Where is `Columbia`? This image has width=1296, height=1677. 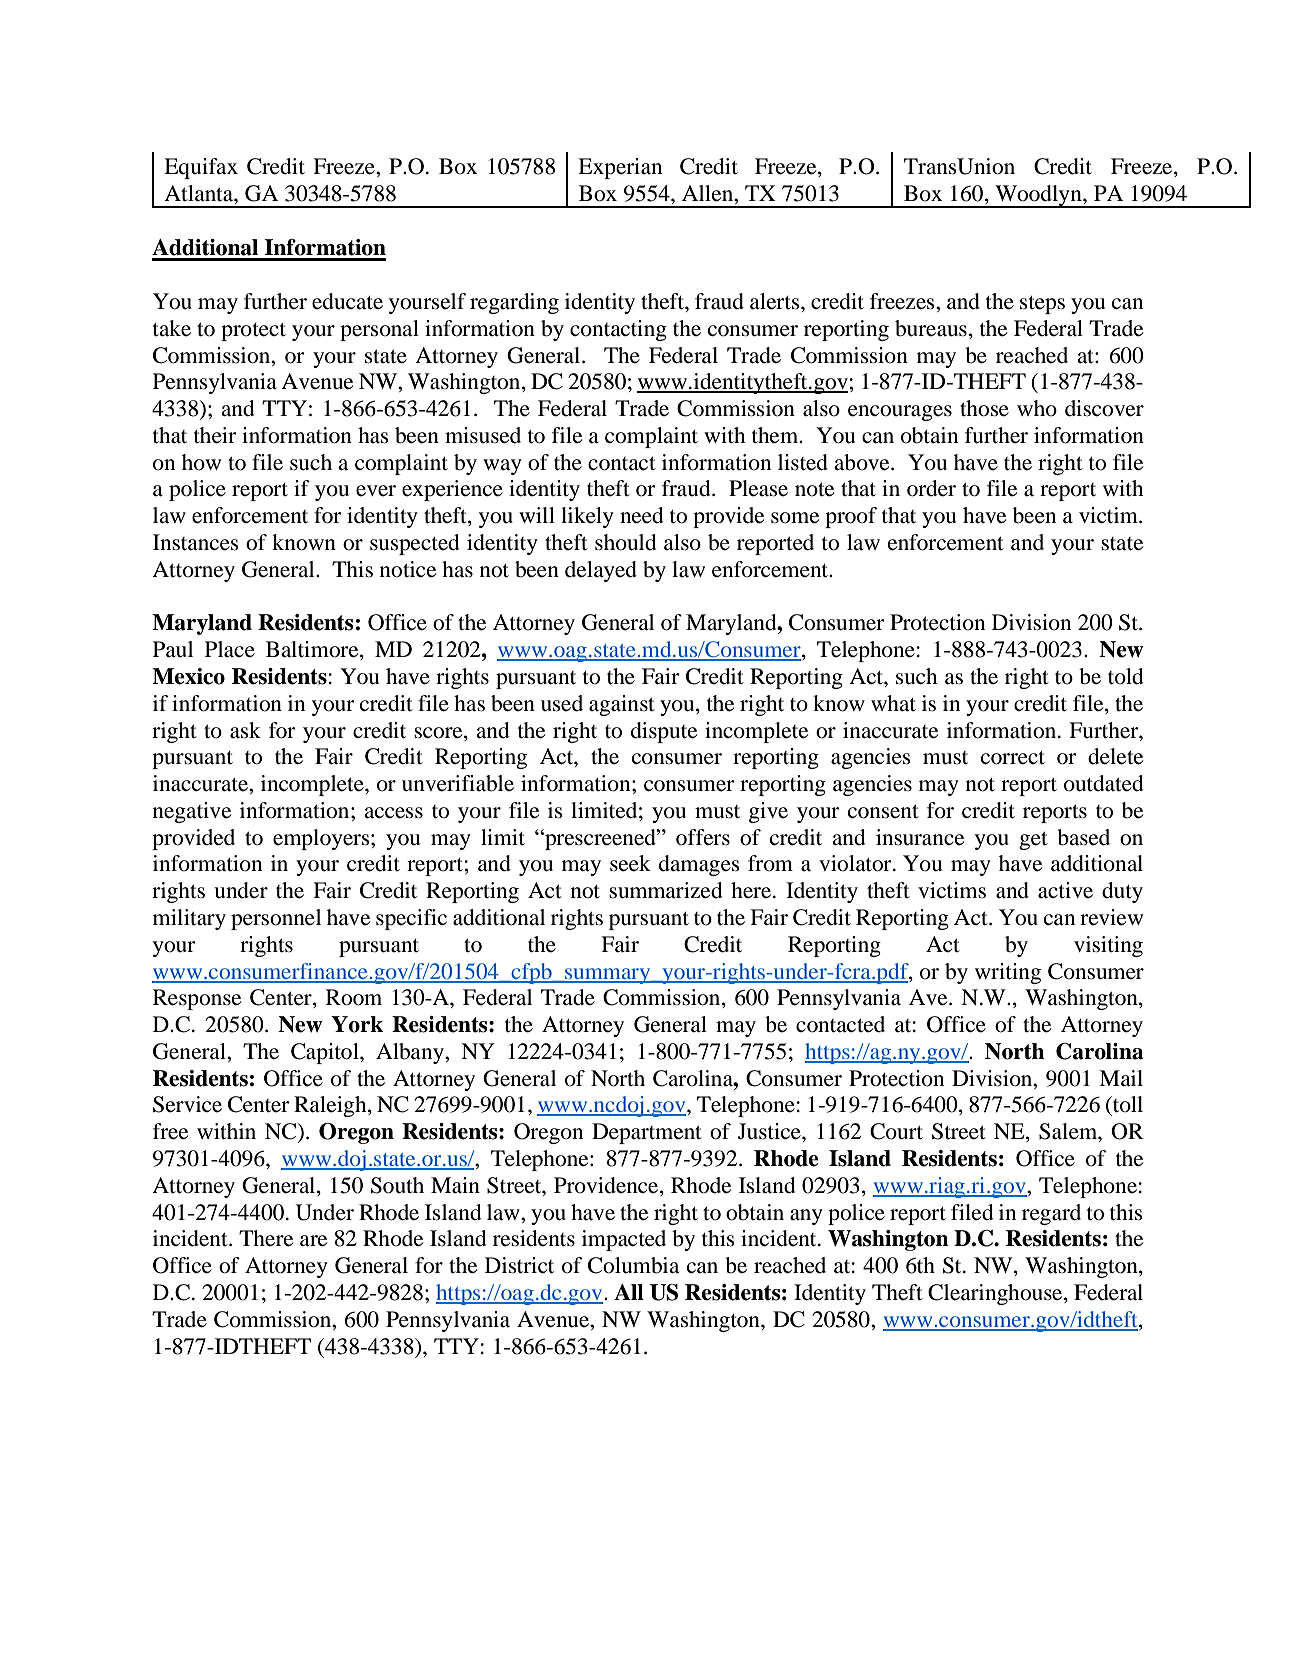
Columbia is located at coordinates (633, 1265).
